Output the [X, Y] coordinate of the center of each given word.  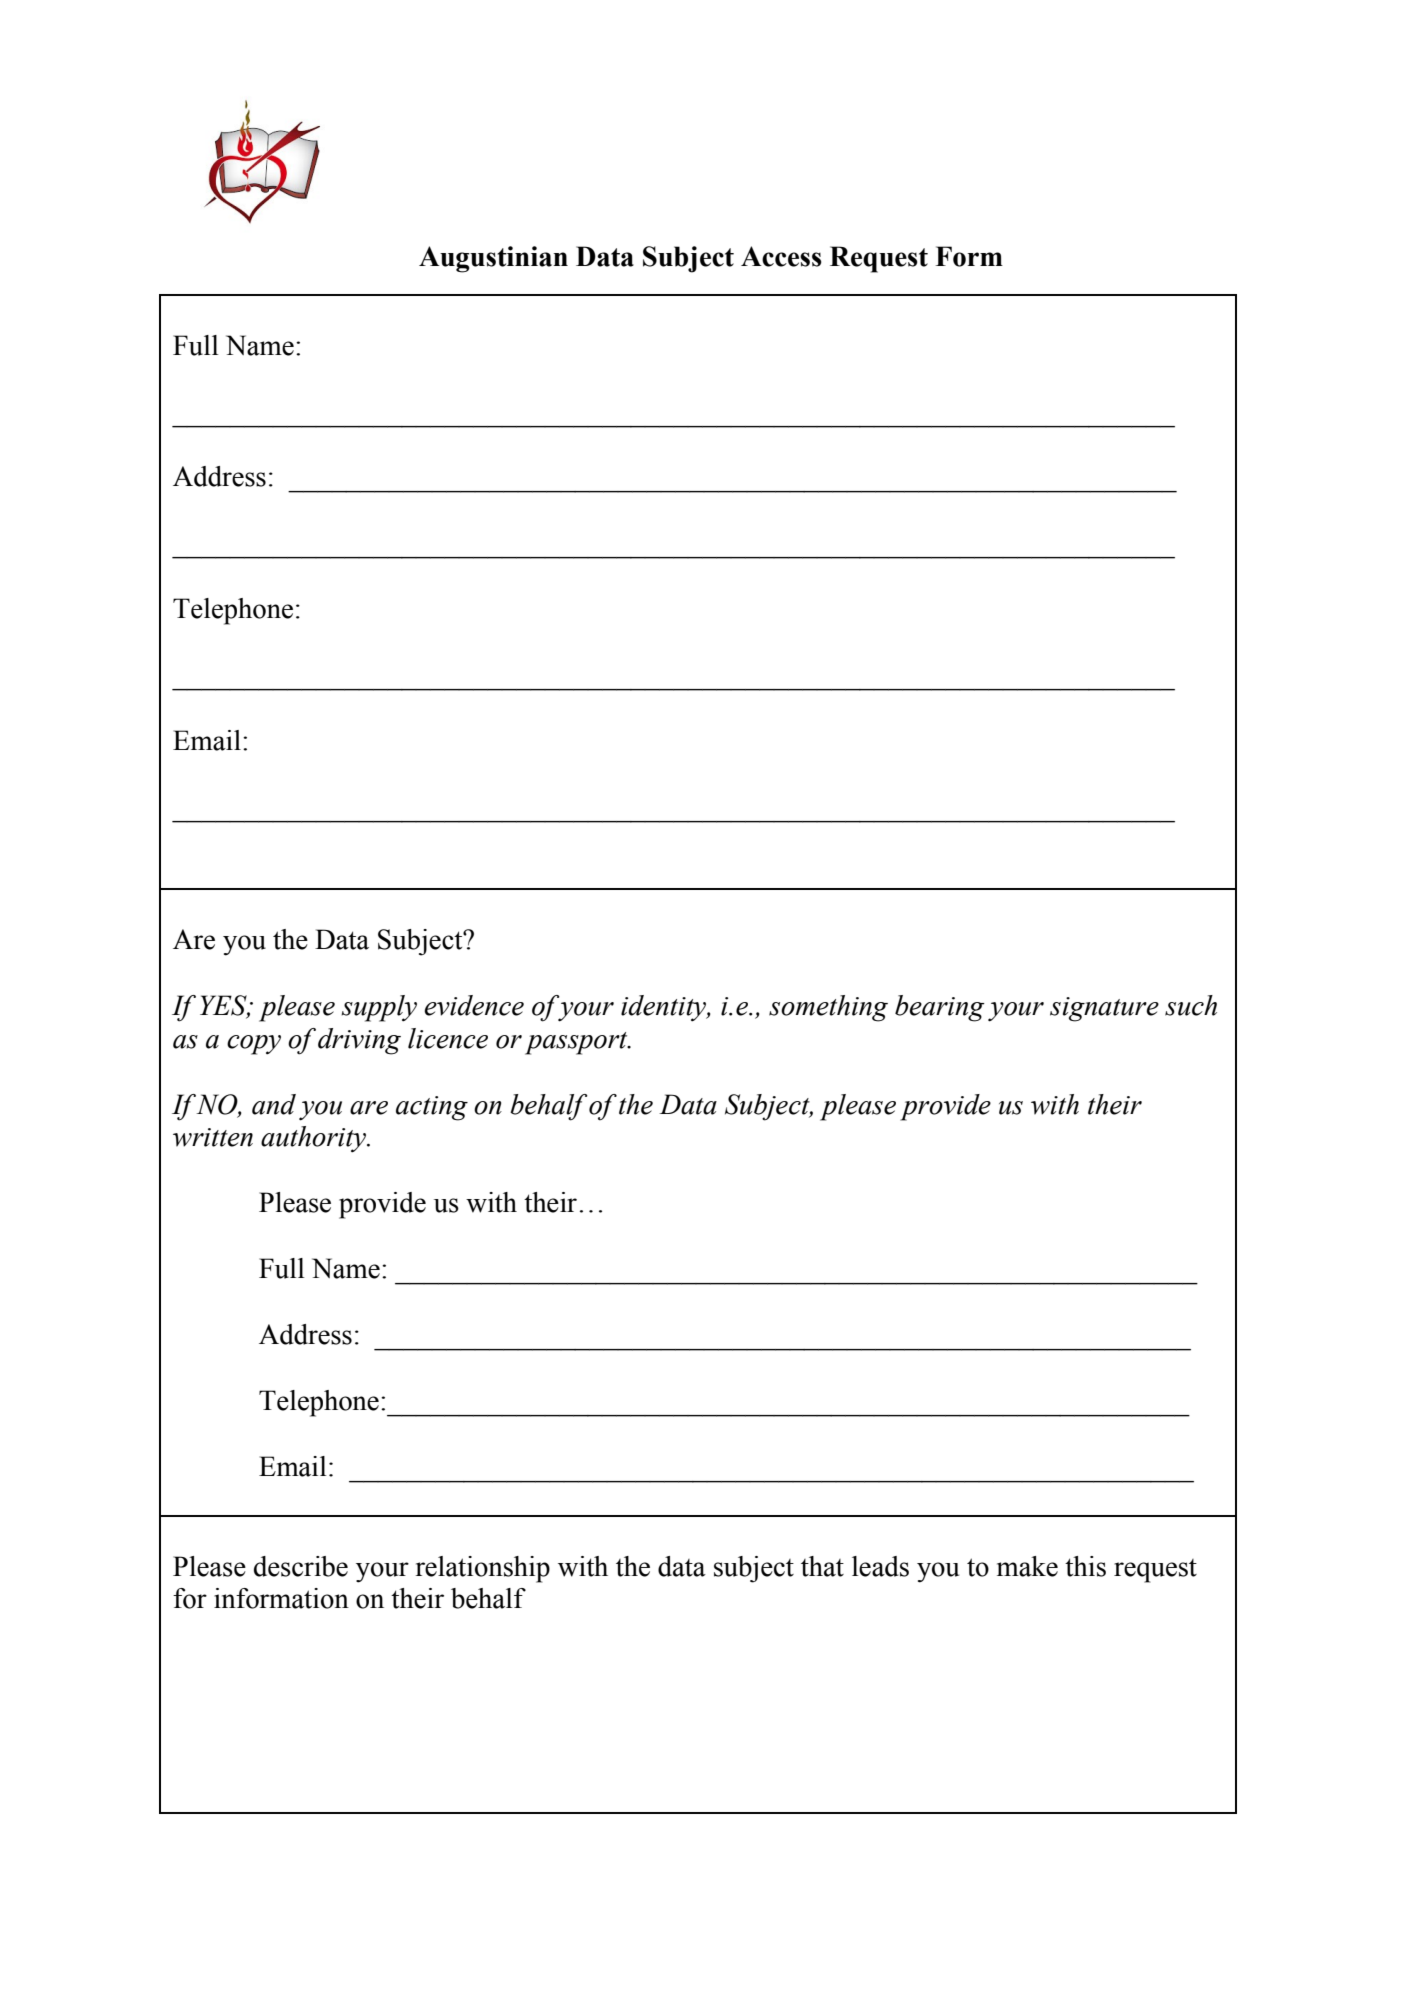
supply [379, 1008]
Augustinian [493, 259]
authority [315, 1139]
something [828, 1008]
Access [781, 256]
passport [577, 1043]
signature [1104, 1009]
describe [301, 1566]
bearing [940, 1008]
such [1191, 1005]
